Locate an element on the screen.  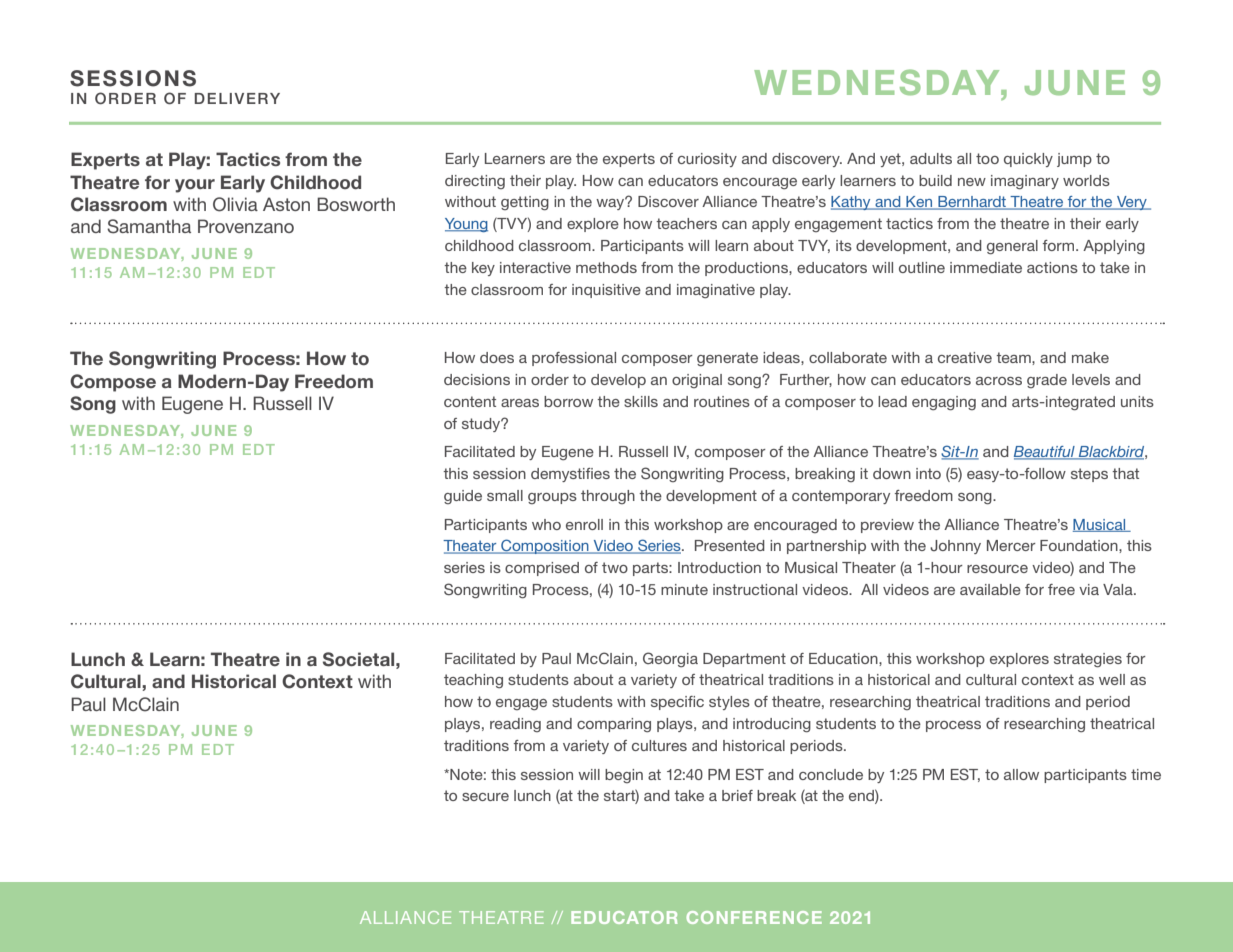
Aston is located at coordinates (286, 204).
